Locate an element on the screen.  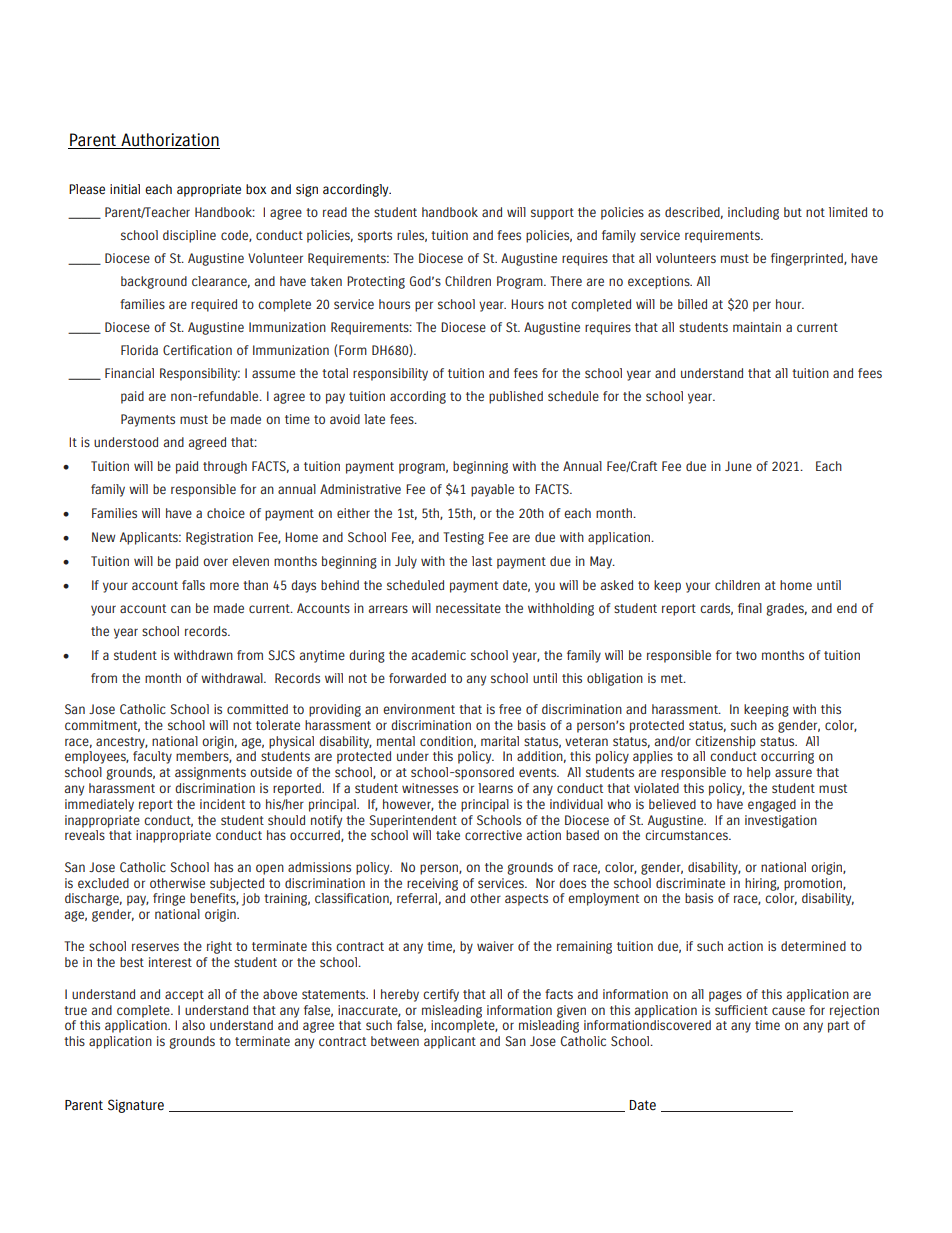
including is located at coordinates (753, 213).
